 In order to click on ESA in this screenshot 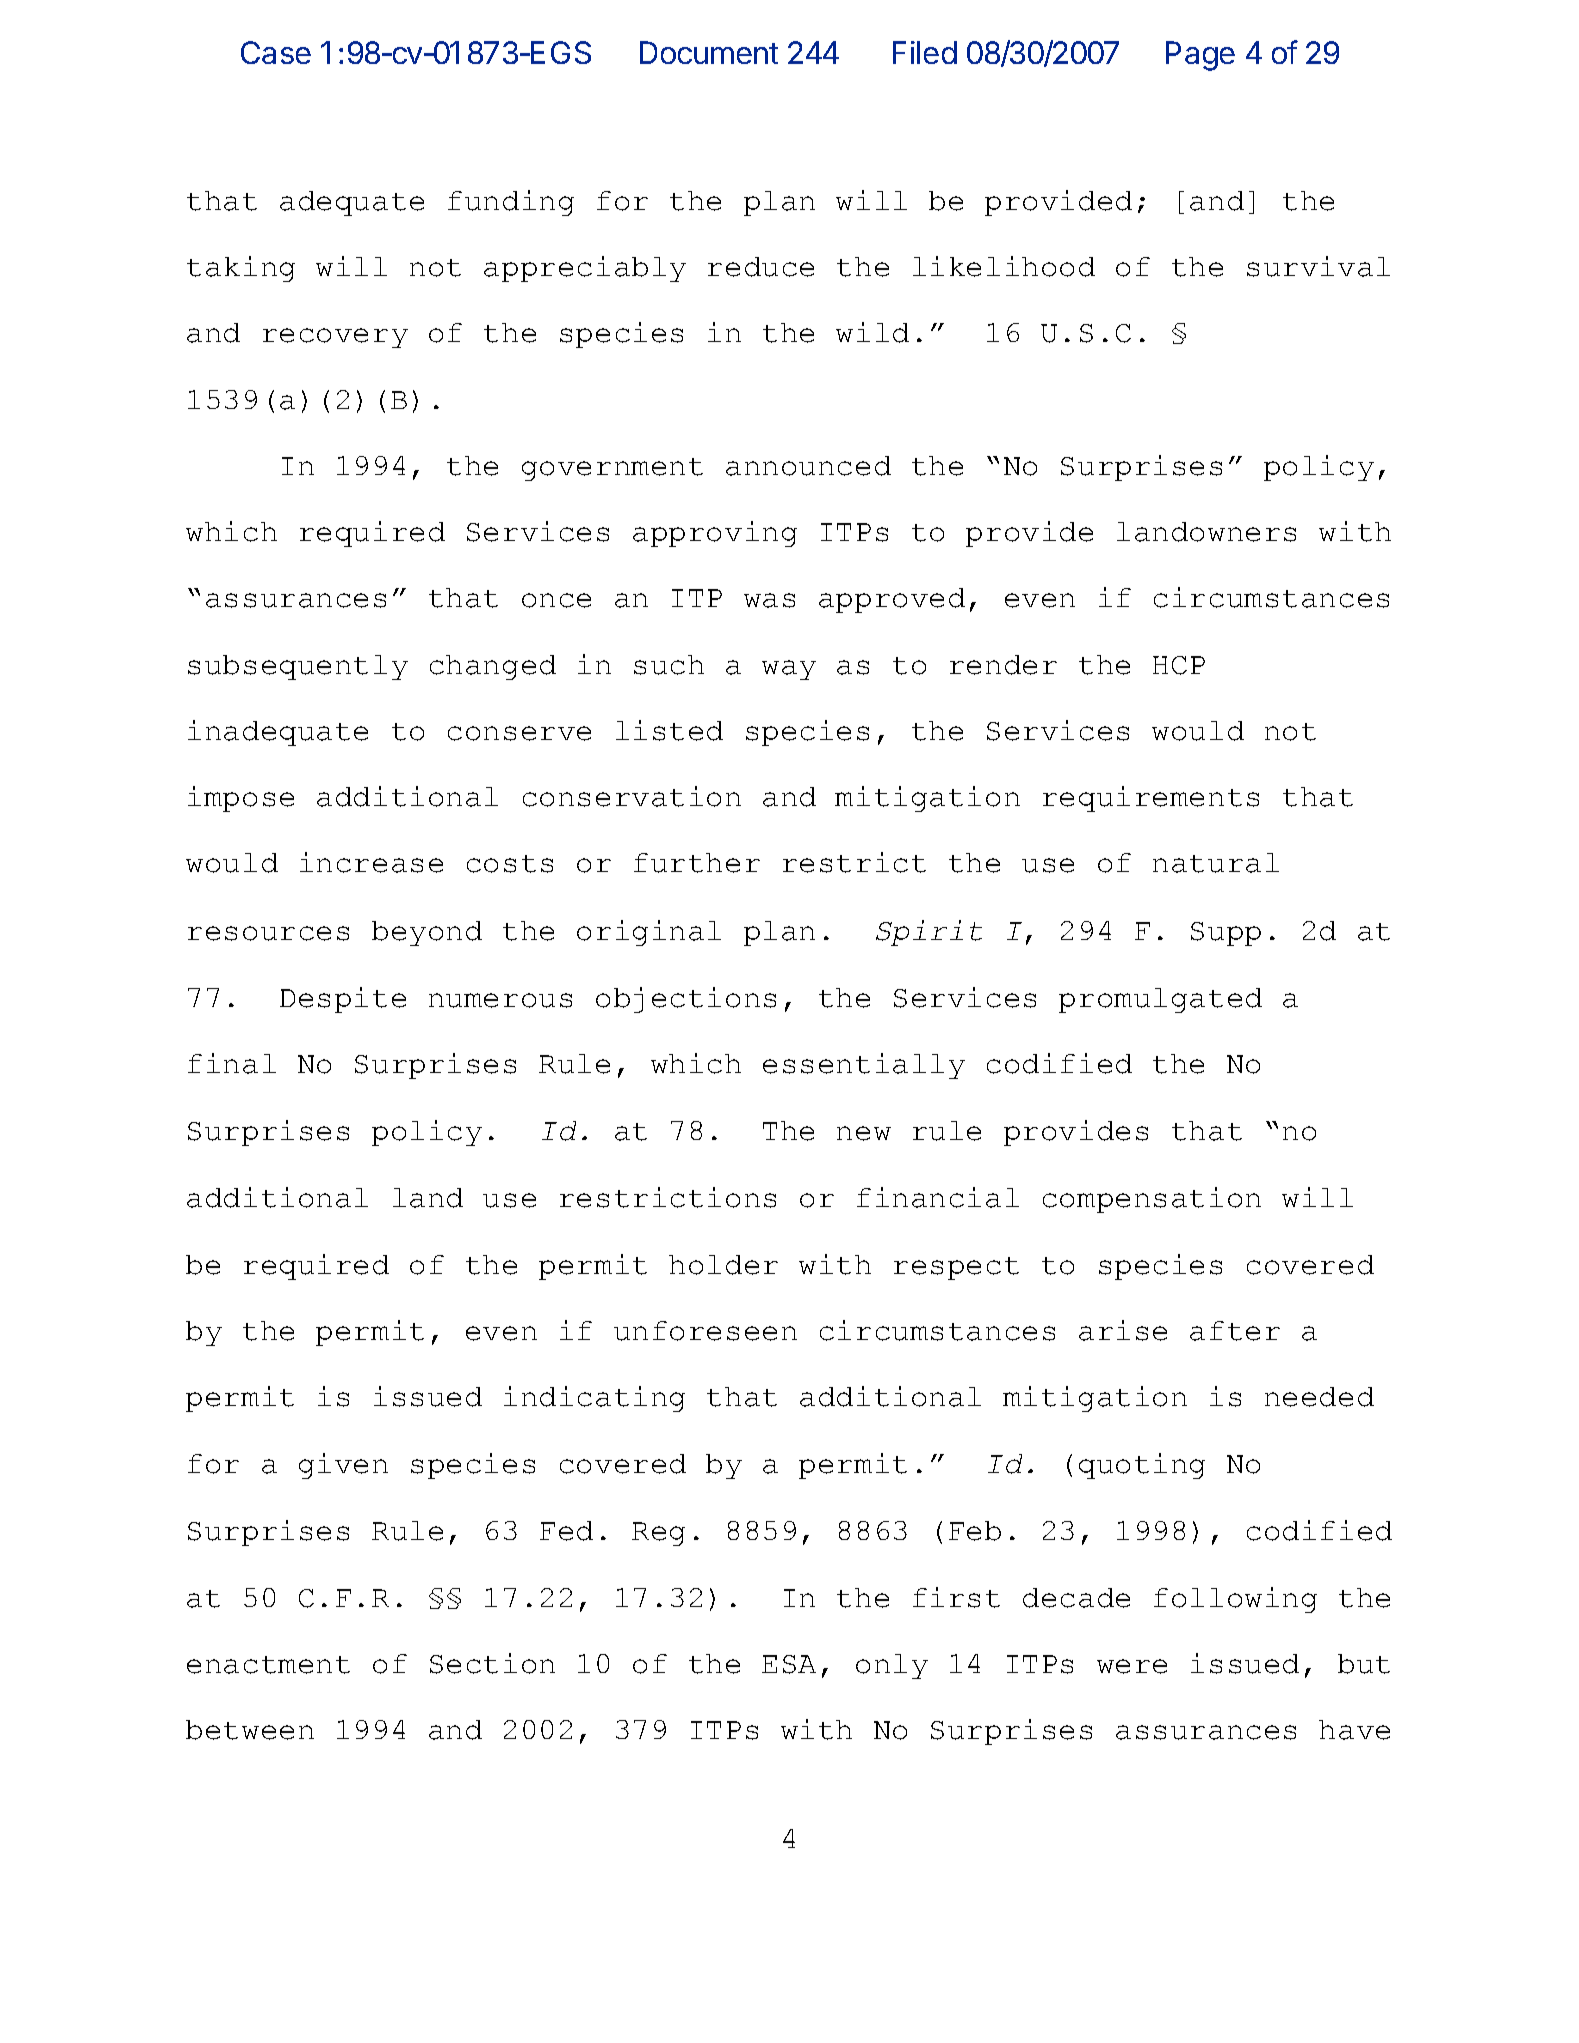, I will do `click(789, 1664)`.
